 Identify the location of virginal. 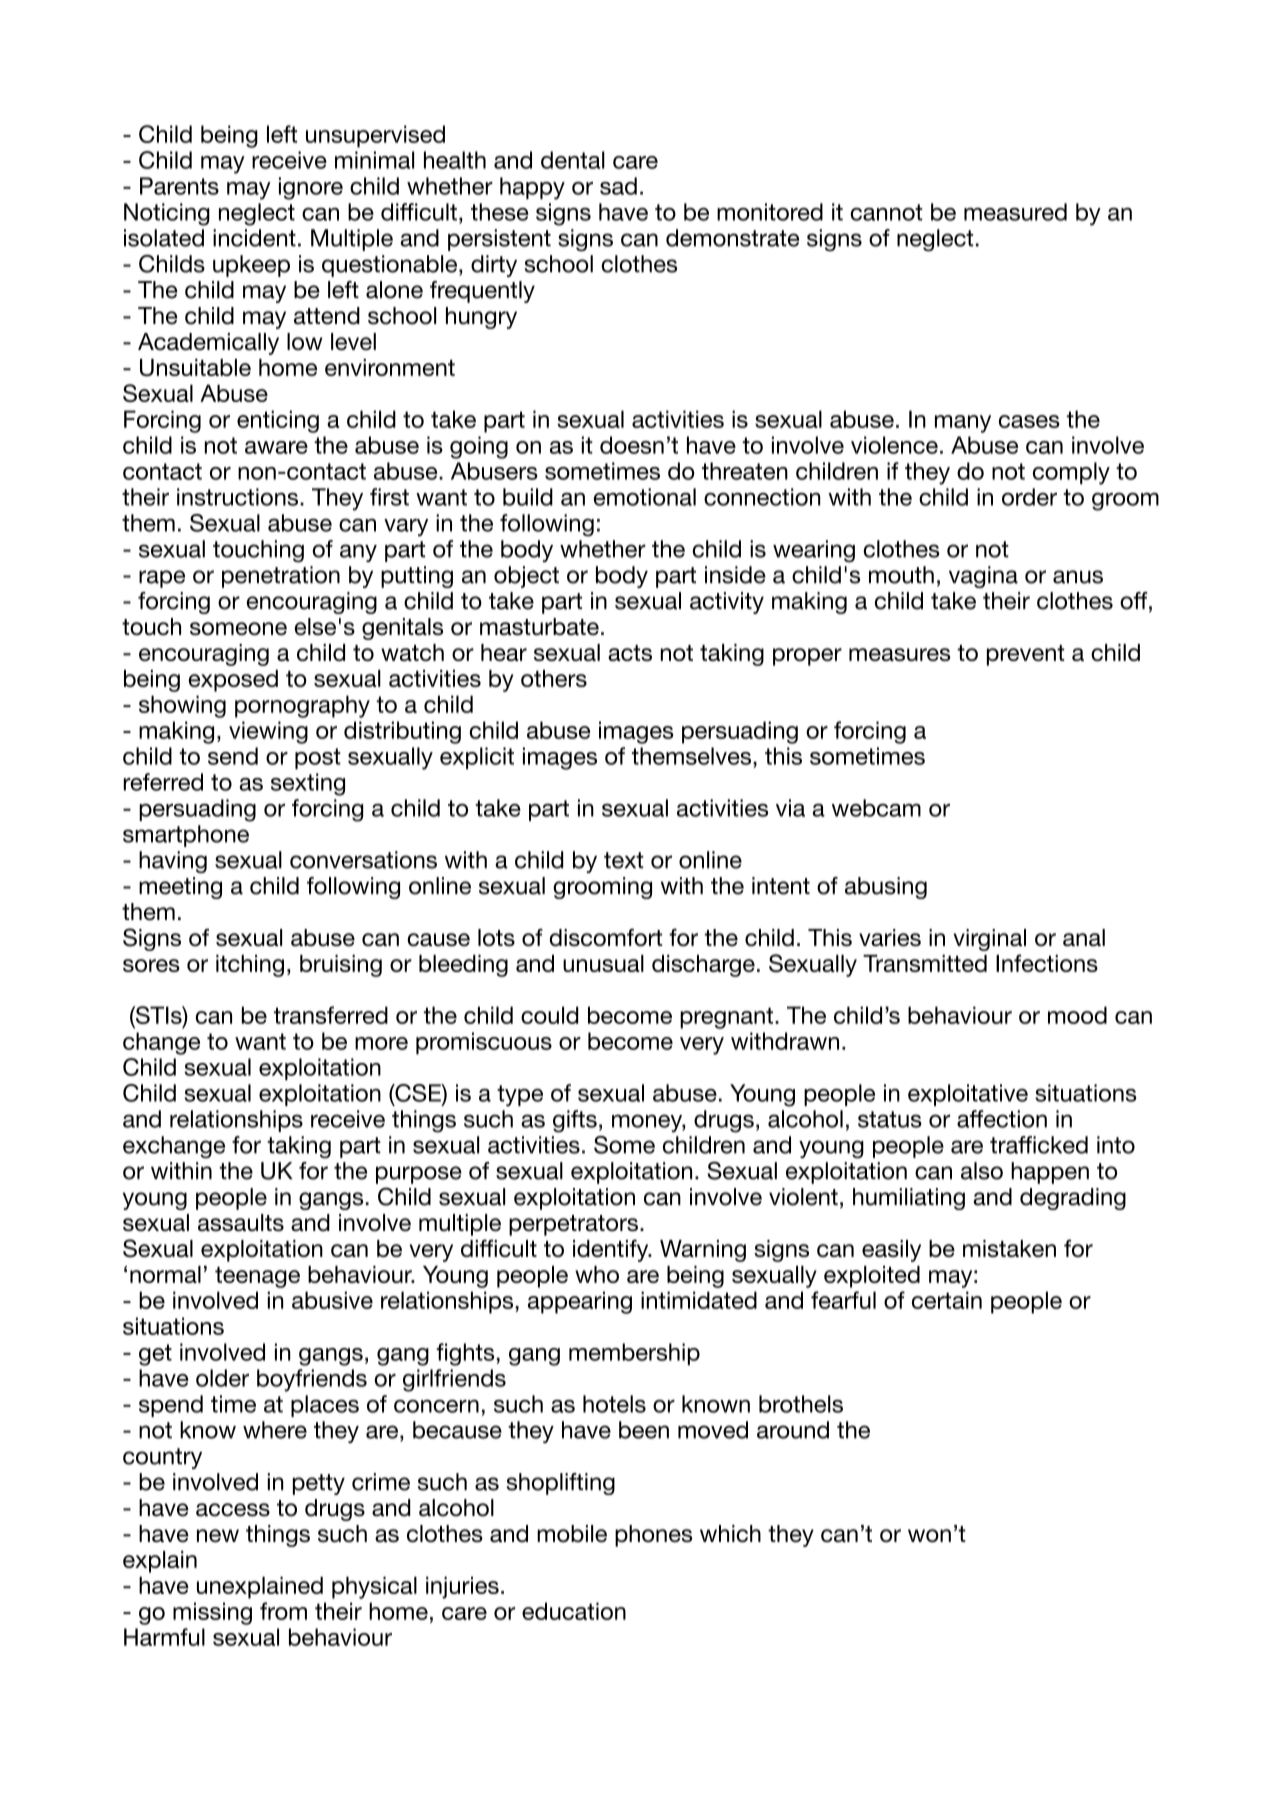
(989, 940).
